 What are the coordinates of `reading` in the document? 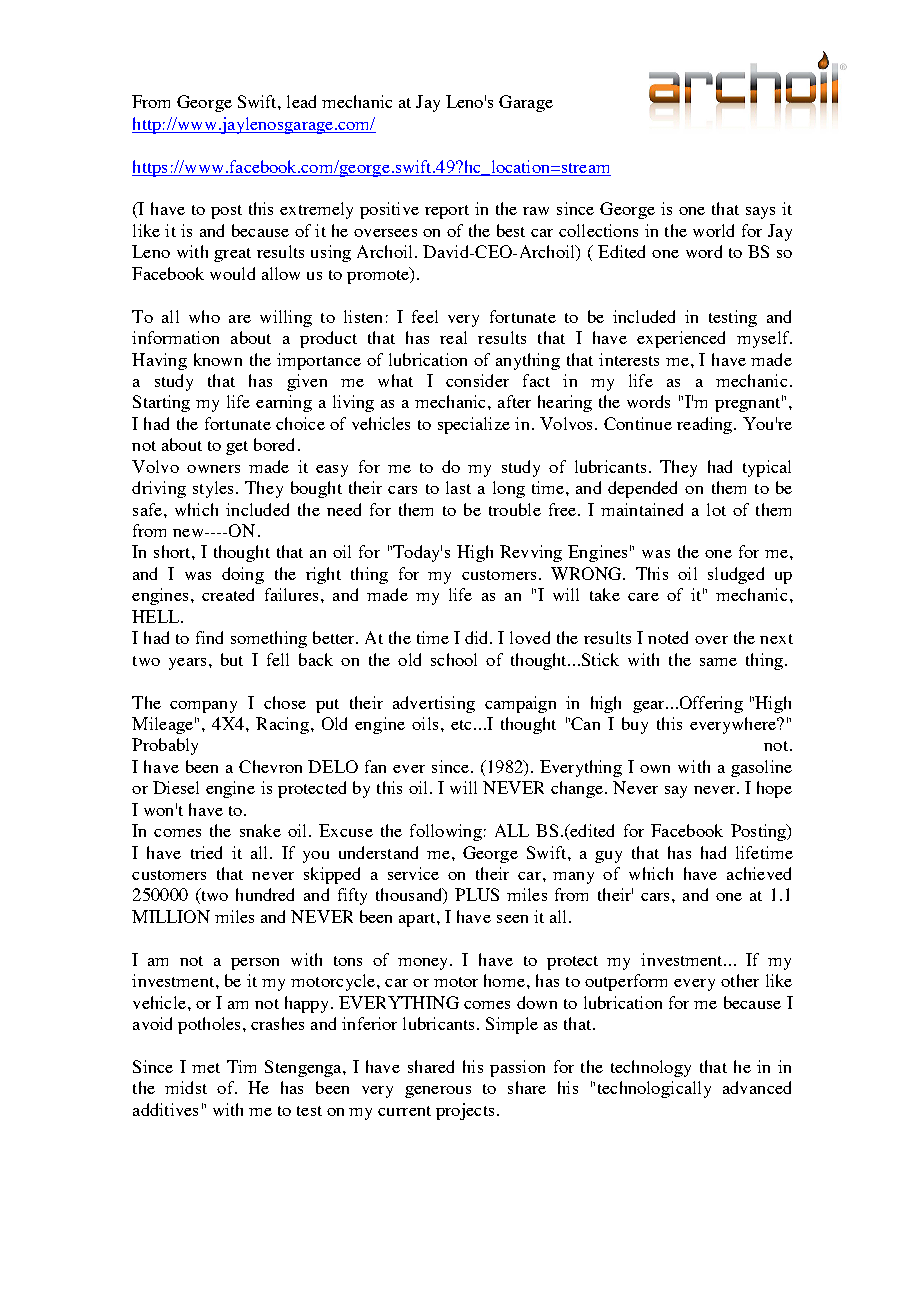 It's located at (706, 425).
